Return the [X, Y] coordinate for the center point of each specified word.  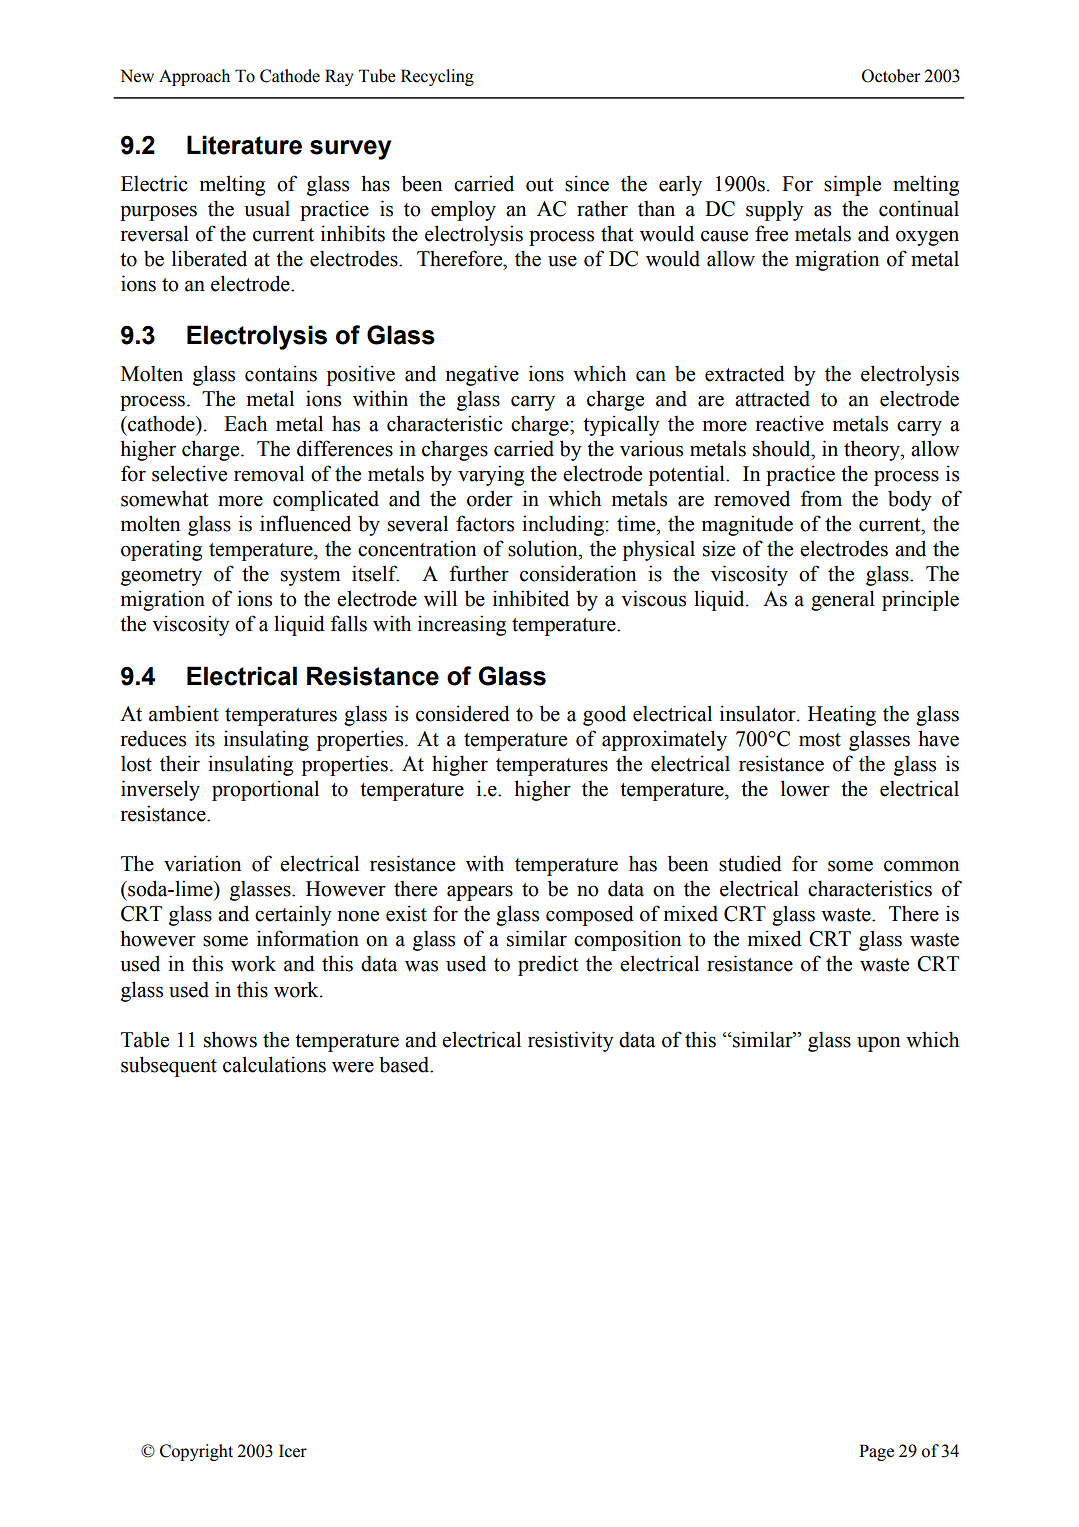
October [891, 76]
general [843, 600]
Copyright [196, 1452]
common [921, 866]
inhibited [531, 598]
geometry [161, 577]
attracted [772, 398]
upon [878, 1044]
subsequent [169, 1066]
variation [202, 863]
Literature [244, 145]
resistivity [571, 1041]
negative [482, 375]
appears [480, 893]
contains [281, 373]
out [539, 185]
